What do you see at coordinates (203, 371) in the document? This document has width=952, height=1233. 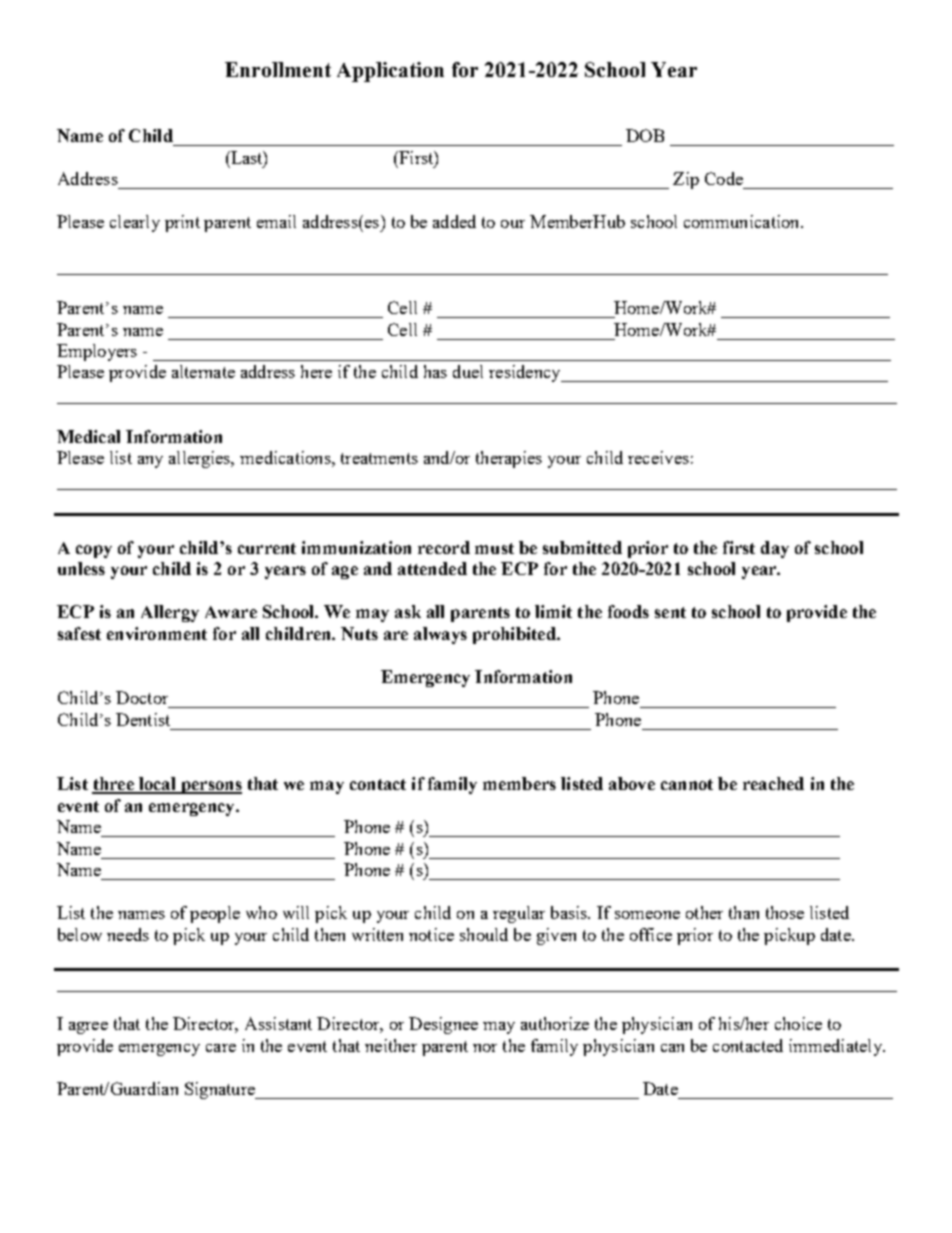 I see `alternate` at bounding box center [203, 371].
